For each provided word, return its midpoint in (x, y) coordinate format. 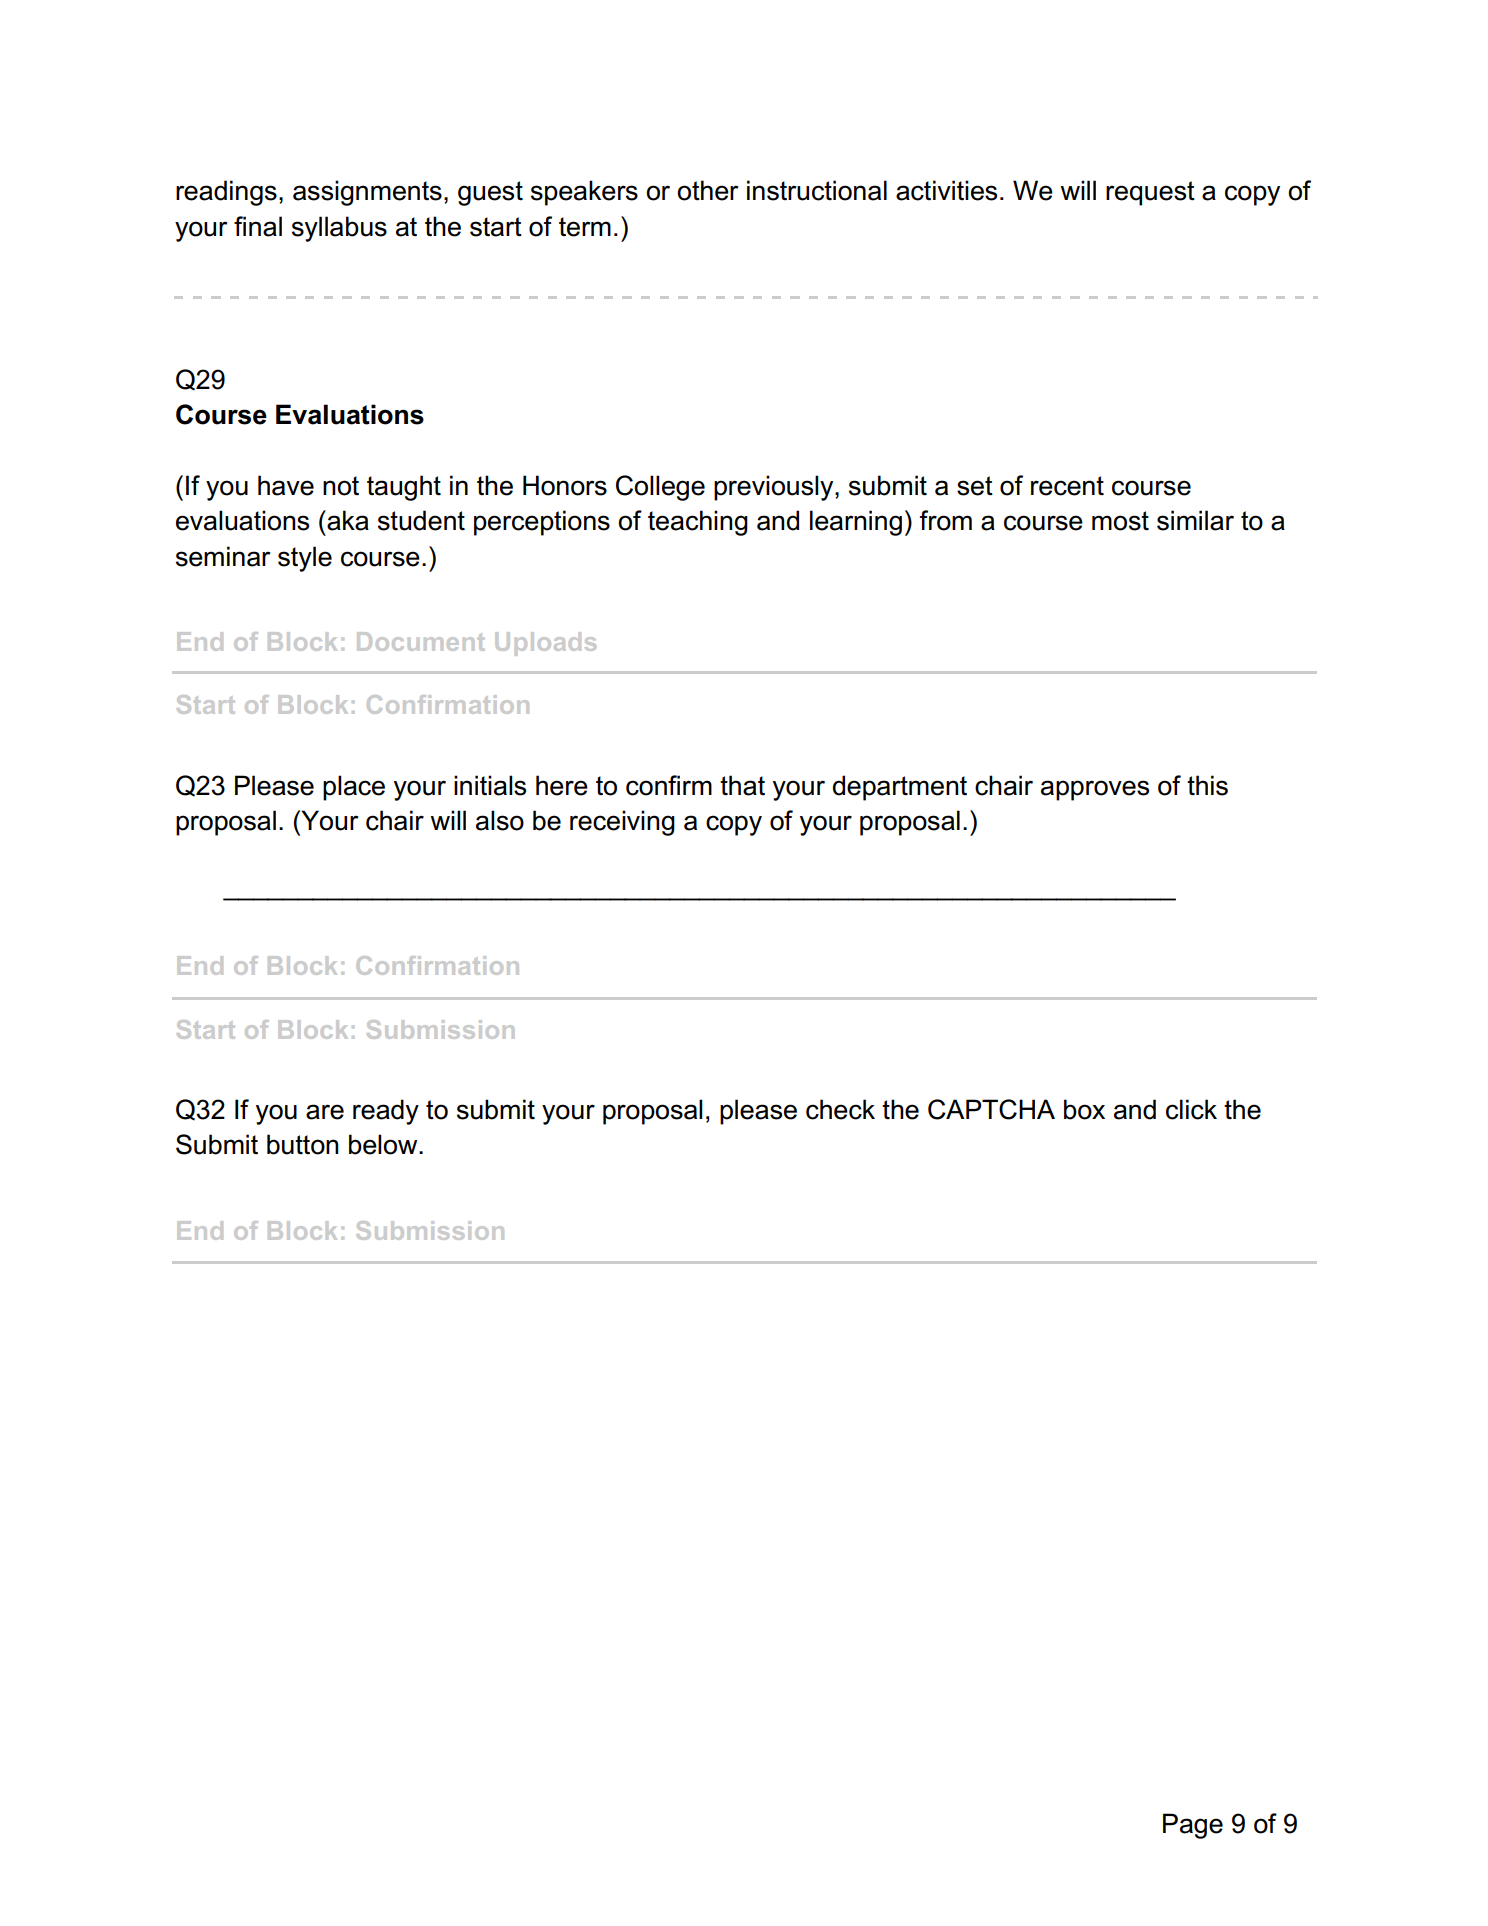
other (708, 190)
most (1120, 521)
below (384, 1144)
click (1191, 1109)
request (1150, 193)
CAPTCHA (991, 1109)
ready (386, 1112)
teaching (698, 523)
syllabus (339, 229)
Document (420, 641)
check (840, 1109)
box (1084, 1109)
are (325, 1112)
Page (1193, 1826)
